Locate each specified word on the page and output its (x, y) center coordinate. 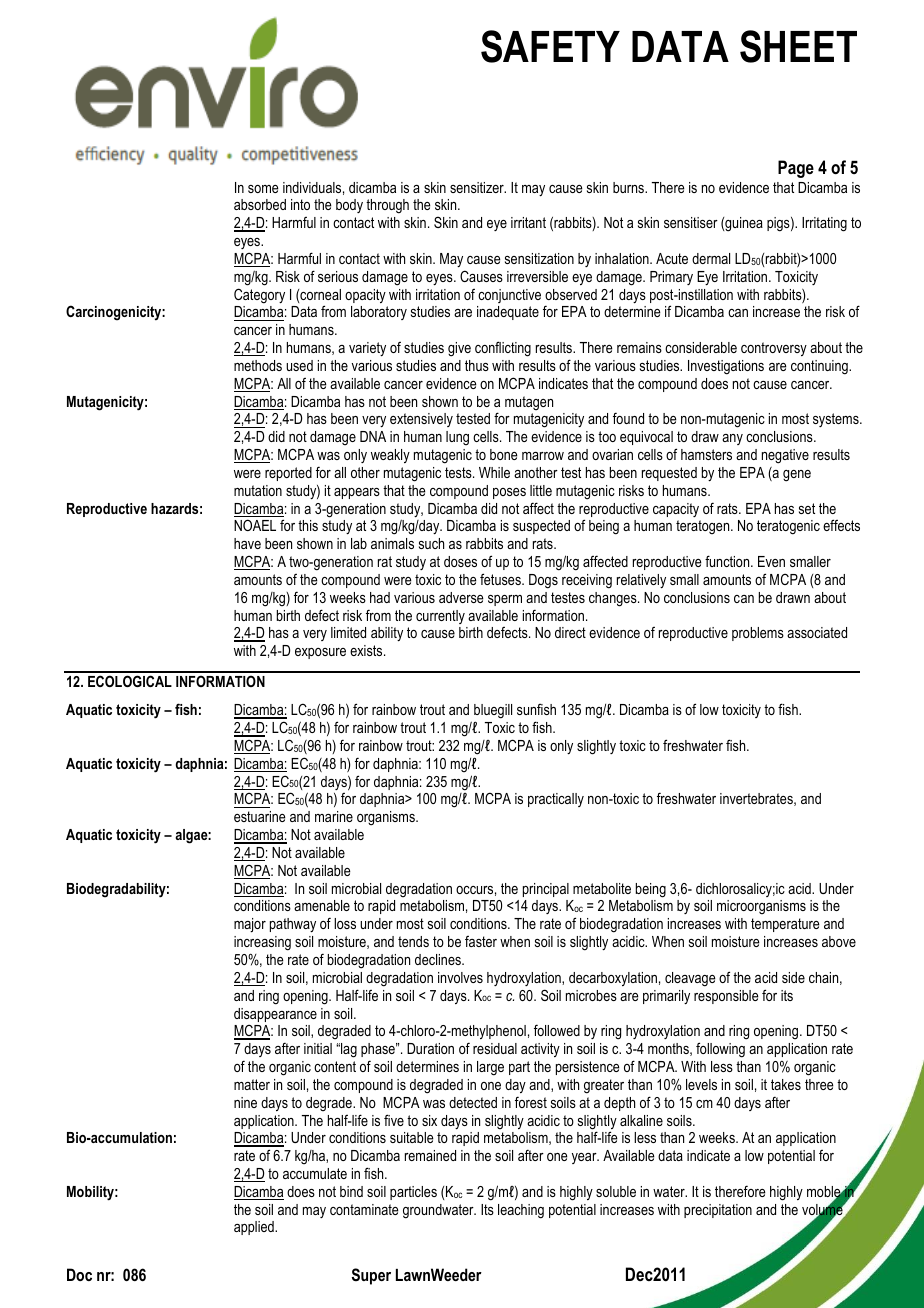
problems (758, 634)
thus (477, 365)
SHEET (798, 46)
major (250, 925)
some (263, 189)
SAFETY (550, 46)
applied (255, 1228)
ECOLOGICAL (130, 681)
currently (440, 617)
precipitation (718, 1211)
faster (481, 941)
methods (258, 365)
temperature (785, 925)
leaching (521, 1211)
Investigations (726, 367)
